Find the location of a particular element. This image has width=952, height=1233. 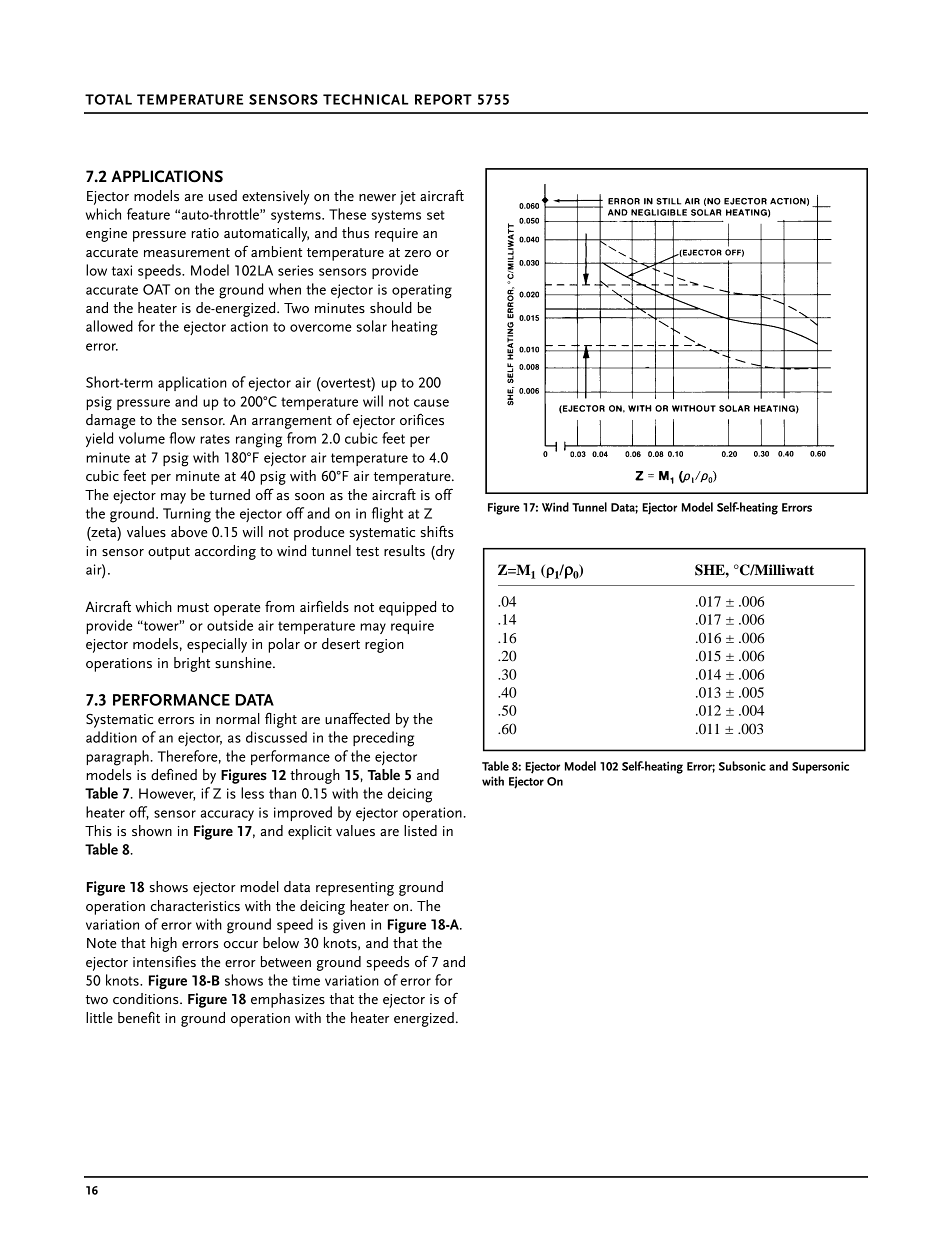

preceding is located at coordinates (383, 739).
